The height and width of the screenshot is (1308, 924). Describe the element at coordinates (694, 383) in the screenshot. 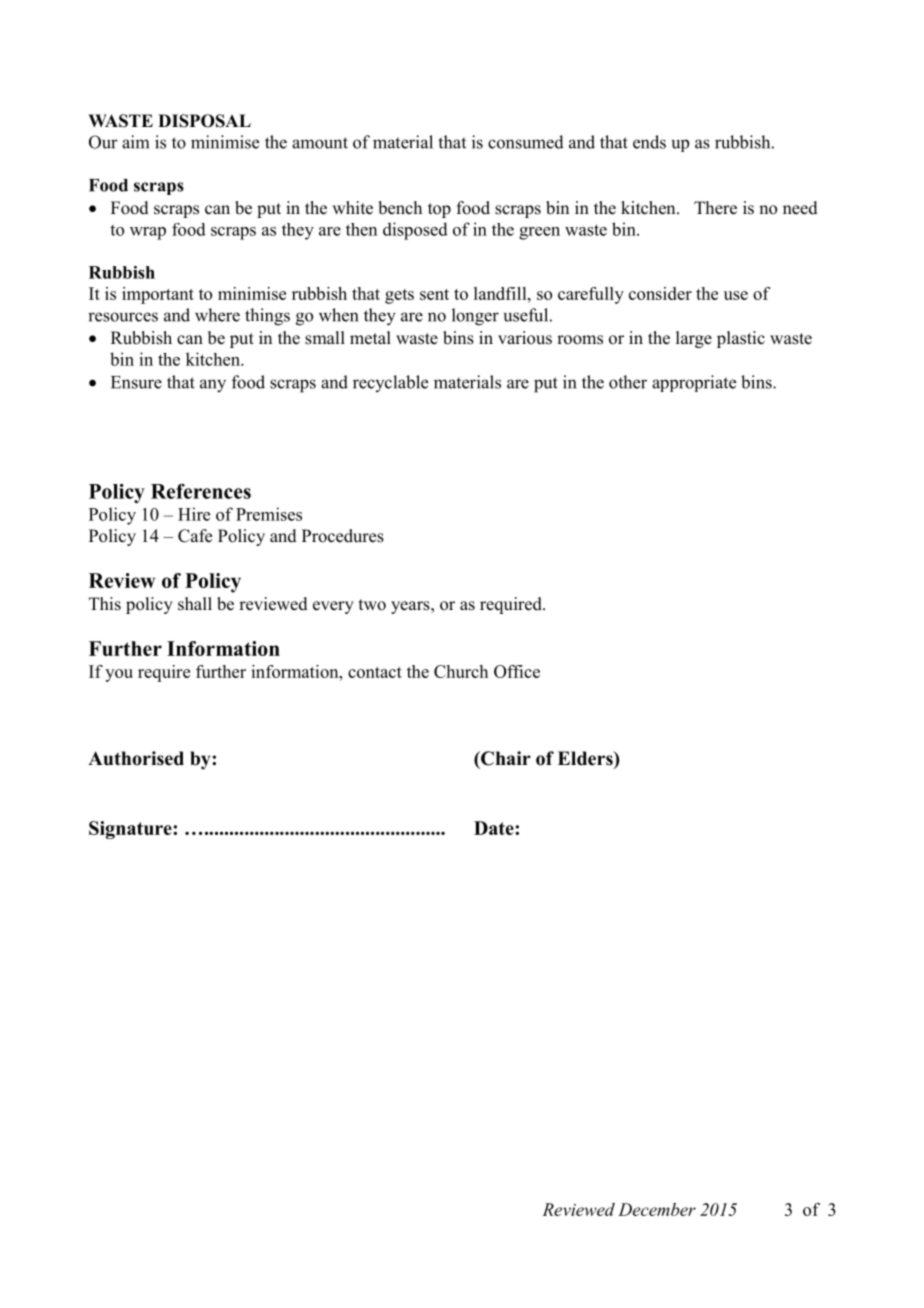

I see `appropriate` at that location.
